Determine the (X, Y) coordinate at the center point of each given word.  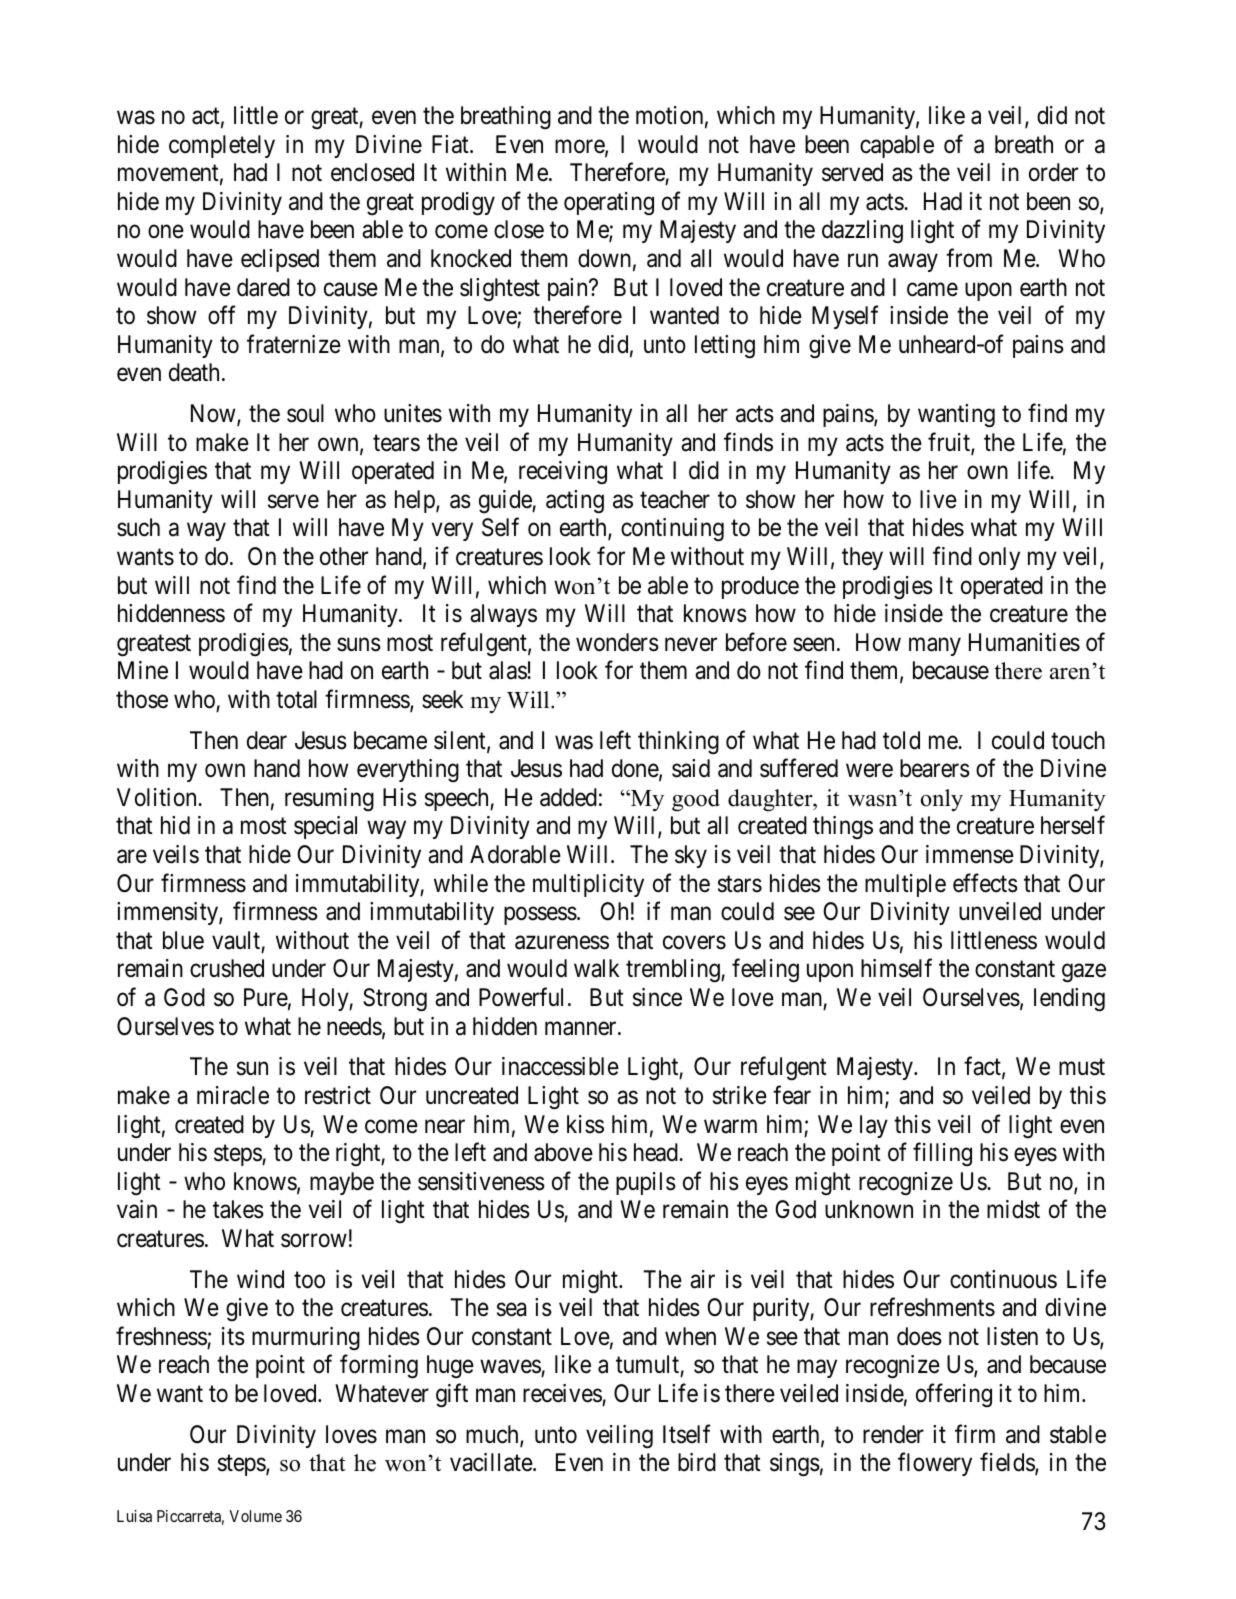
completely (222, 146)
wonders (617, 642)
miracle (233, 1095)
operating (609, 203)
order (1053, 172)
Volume (255, 1516)
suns (359, 645)
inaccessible (560, 1066)
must (1082, 1067)
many (935, 647)
